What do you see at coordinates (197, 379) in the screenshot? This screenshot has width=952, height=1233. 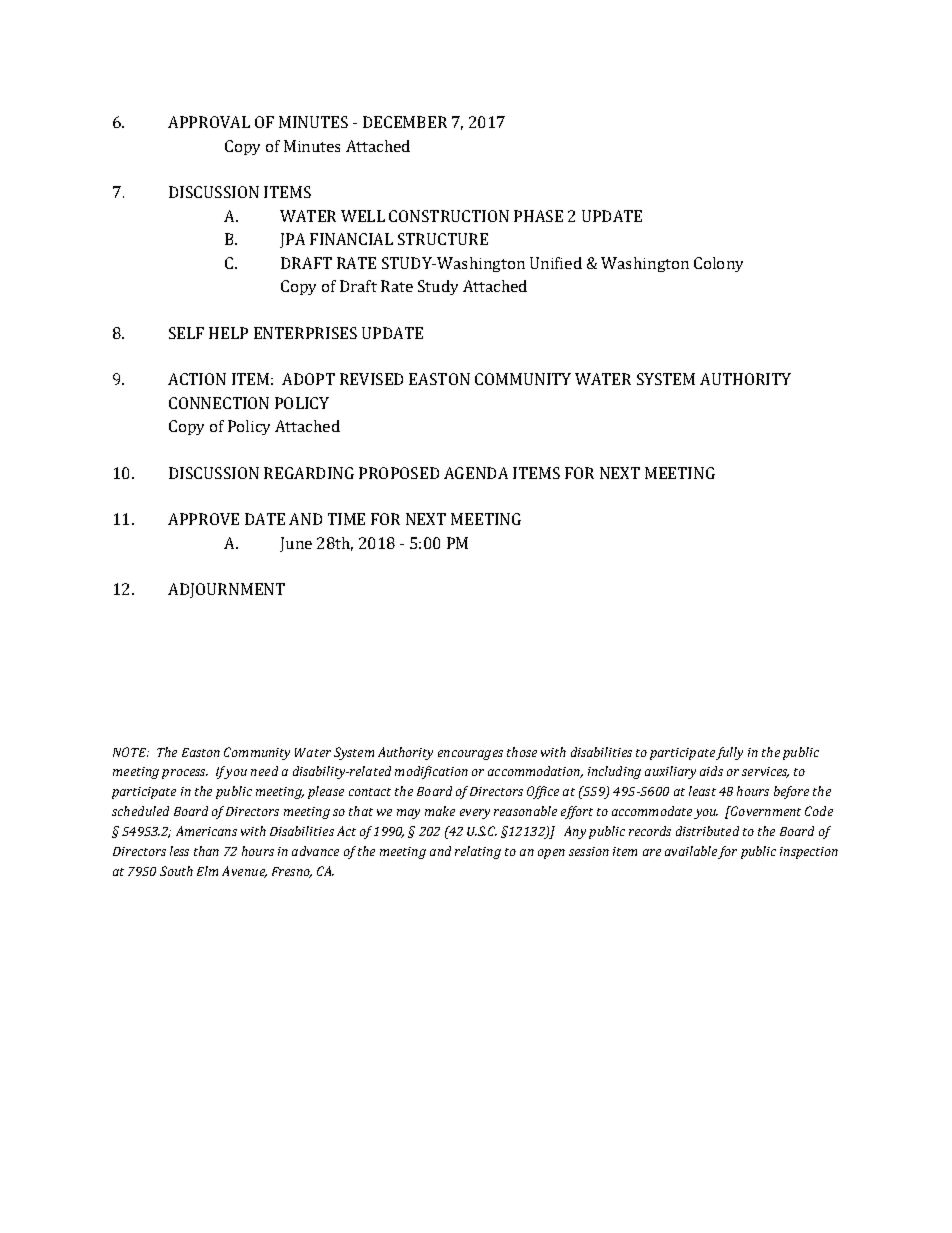 I see `ACTION` at bounding box center [197, 379].
